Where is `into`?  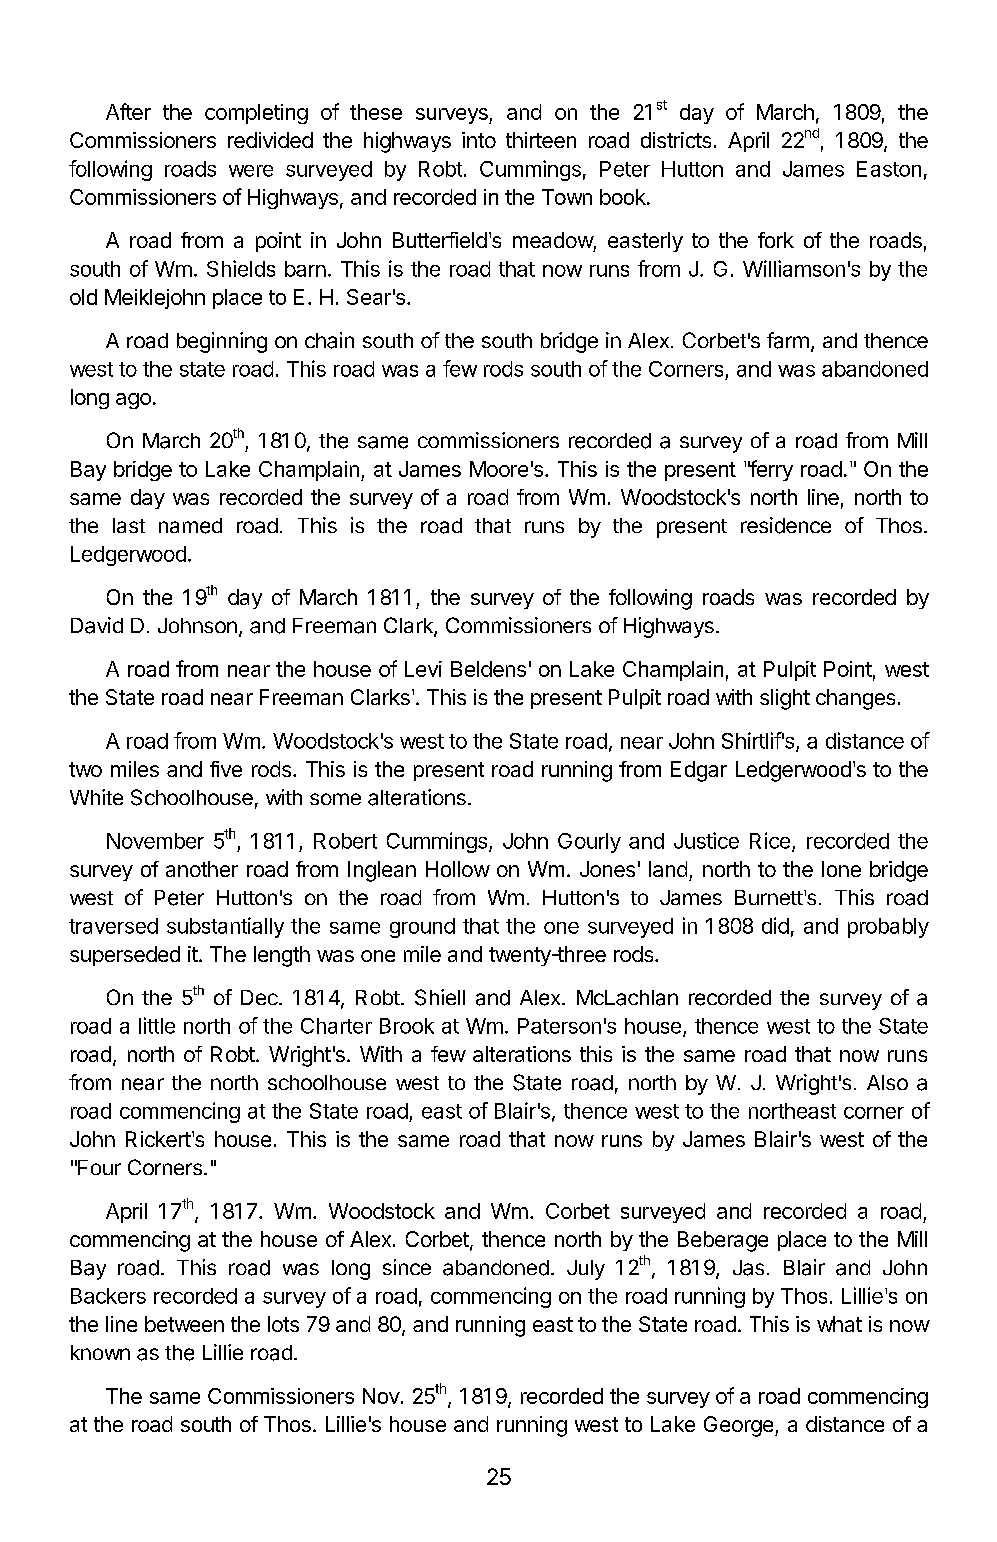
into is located at coordinates (479, 140).
